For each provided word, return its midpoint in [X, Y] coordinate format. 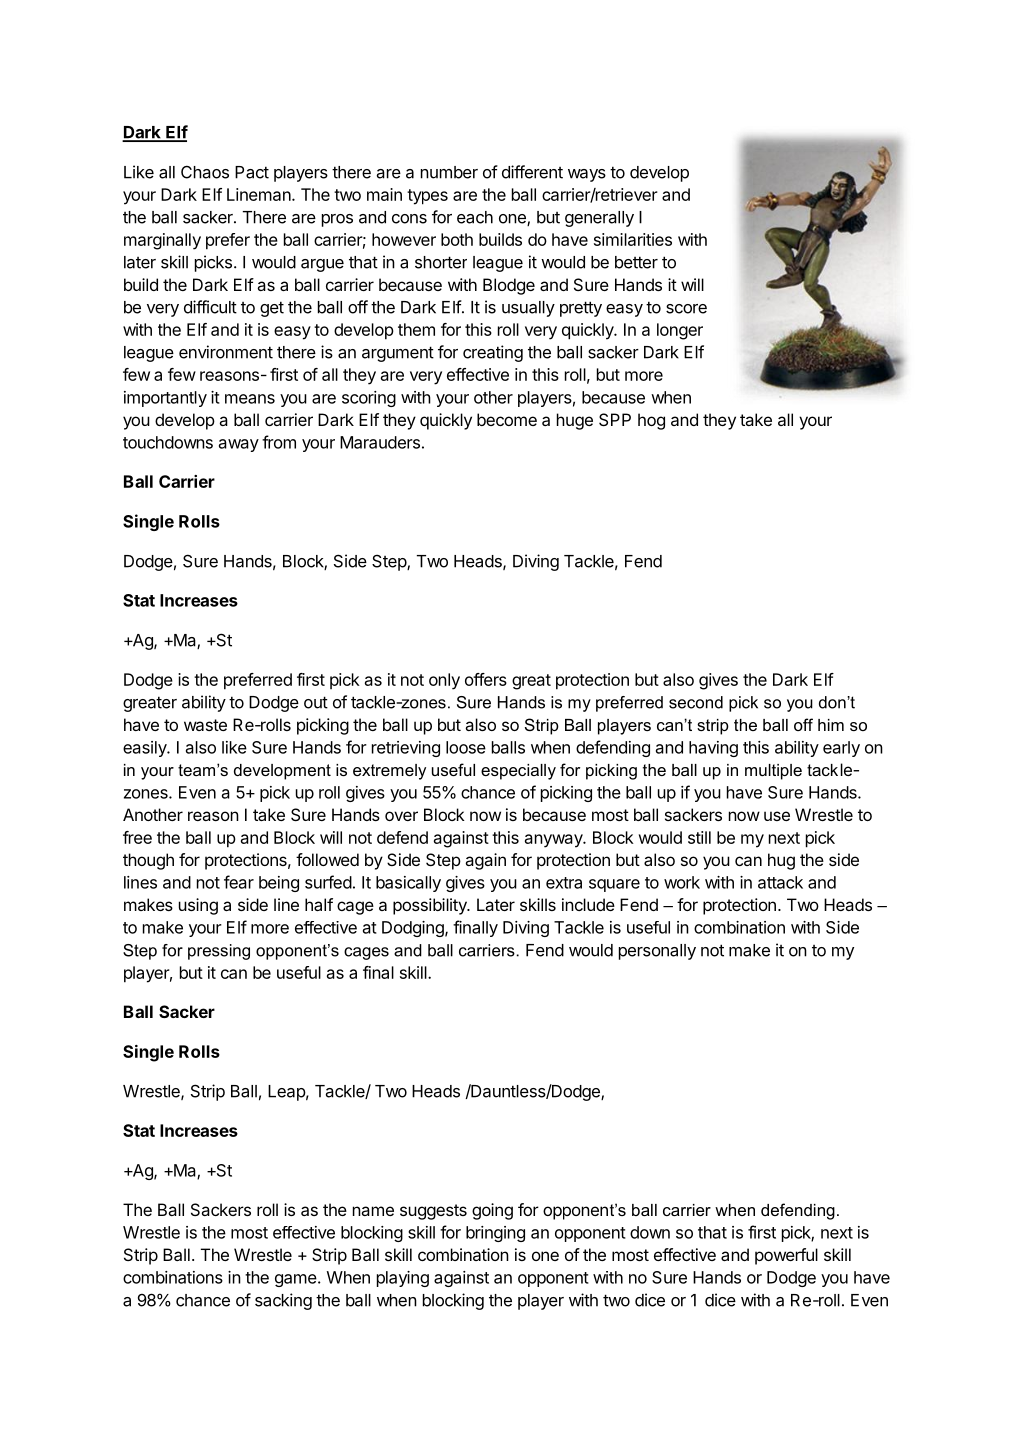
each [475, 217]
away [239, 445]
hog [651, 421]
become [507, 419]
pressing [219, 952]
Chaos [205, 172]
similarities [633, 239]
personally [657, 952]
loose [466, 747]
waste [205, 725]
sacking [283, 1301]
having [713, 749]
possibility [431, 906]
